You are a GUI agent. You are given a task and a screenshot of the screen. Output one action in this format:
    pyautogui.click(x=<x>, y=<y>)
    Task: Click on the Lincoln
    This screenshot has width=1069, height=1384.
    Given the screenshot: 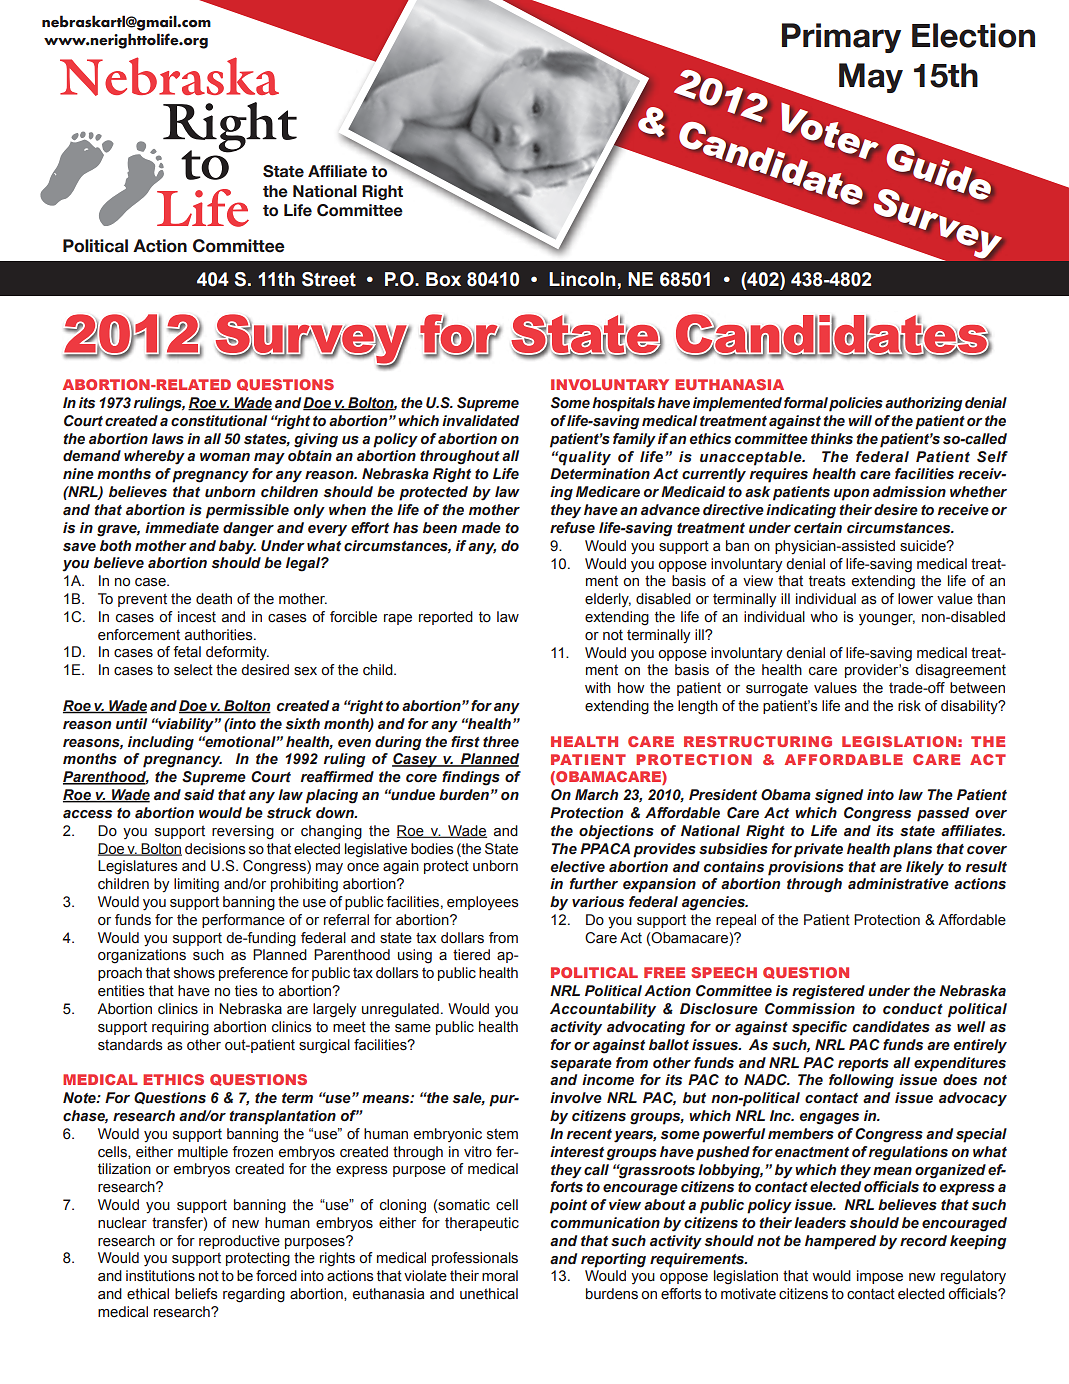 What is the action you would take?
    pyautogui.click(x=582, y=279)
